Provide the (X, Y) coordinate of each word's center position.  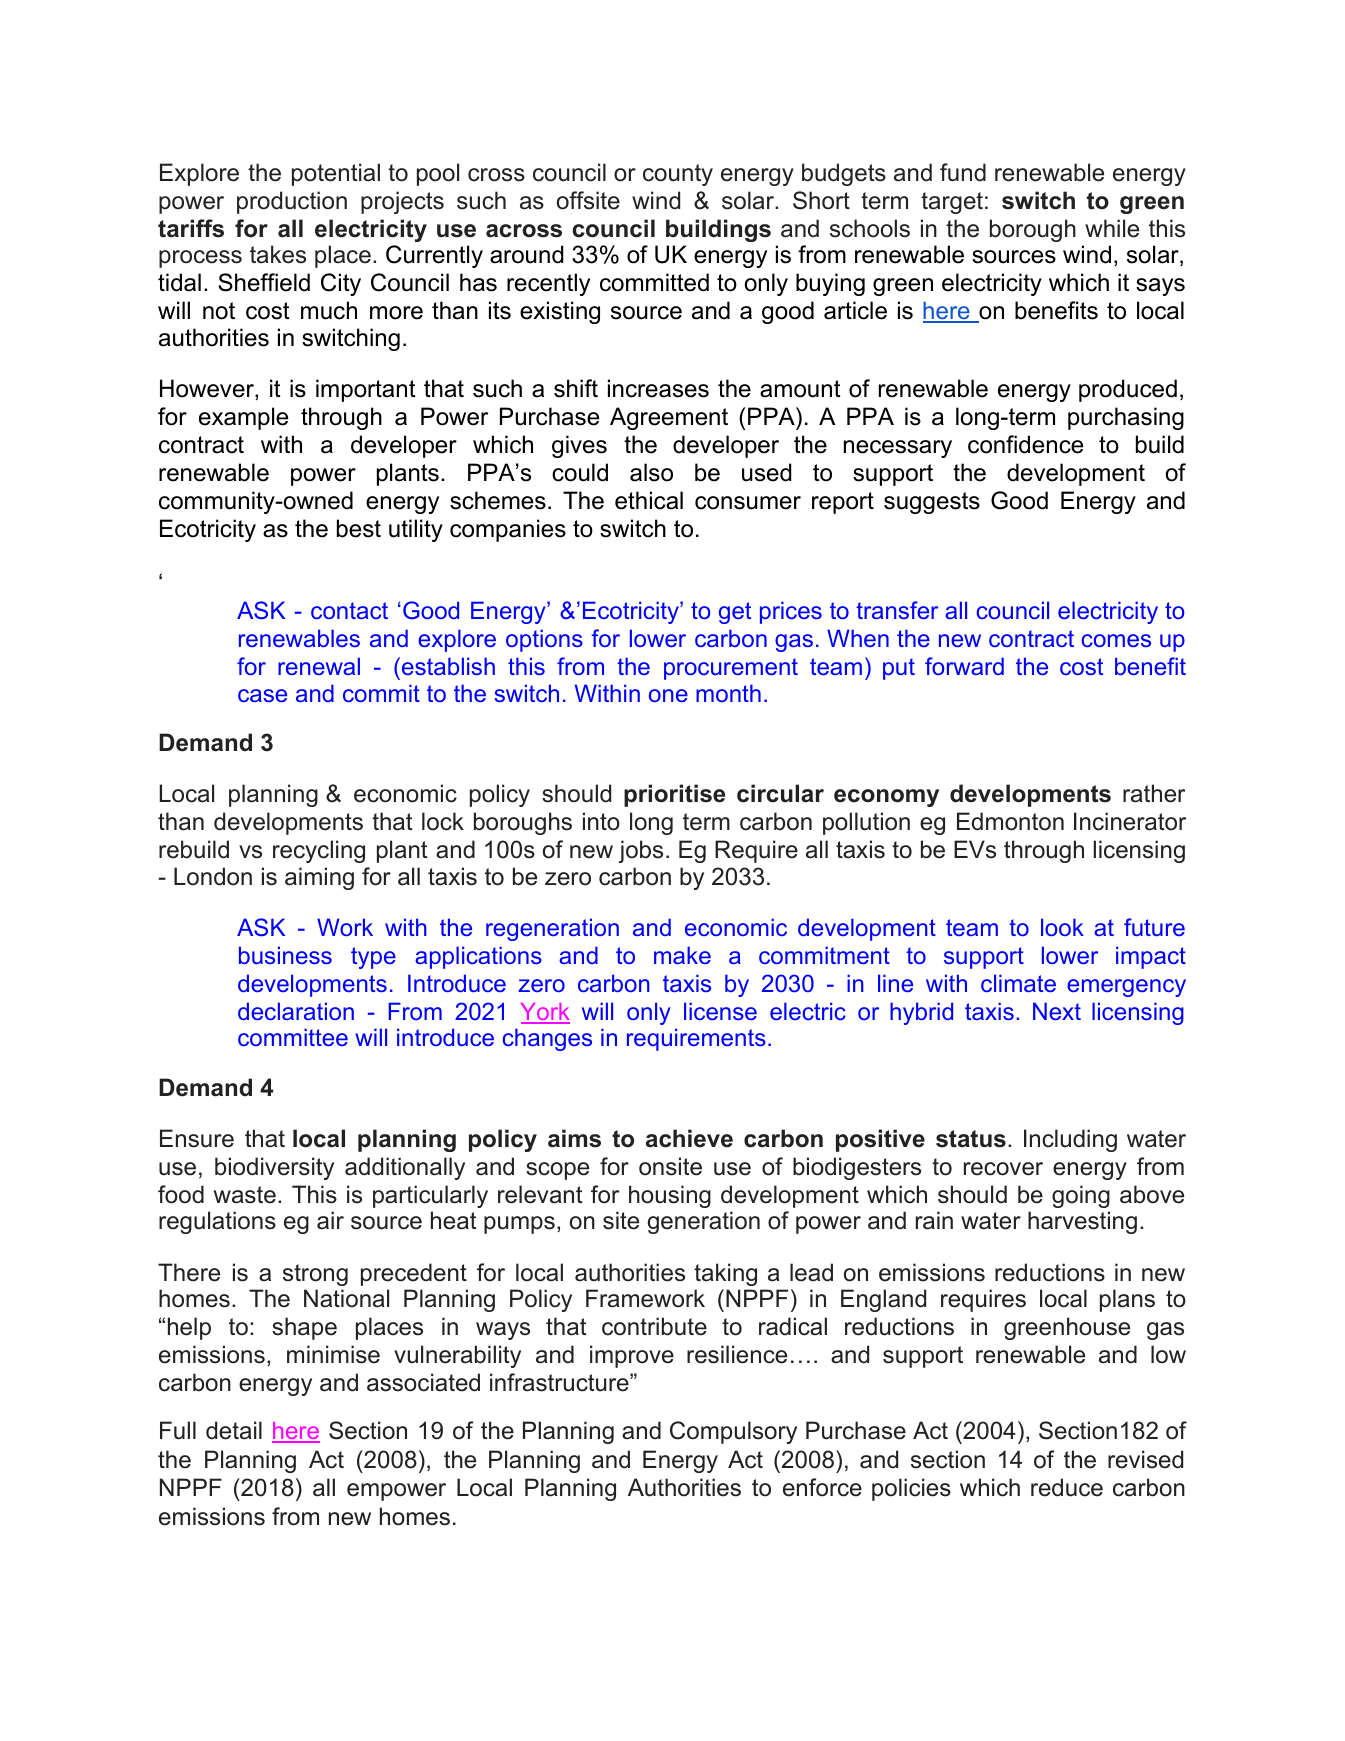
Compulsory (733, 1432)
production (292, 202)
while (1112, 228)
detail (234, 1430)
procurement (731, 669)
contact (349, 610)
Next (1057, 1011)
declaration (296, 1011)
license (720, 1011)
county (678, 175)
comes (1116, 640)
